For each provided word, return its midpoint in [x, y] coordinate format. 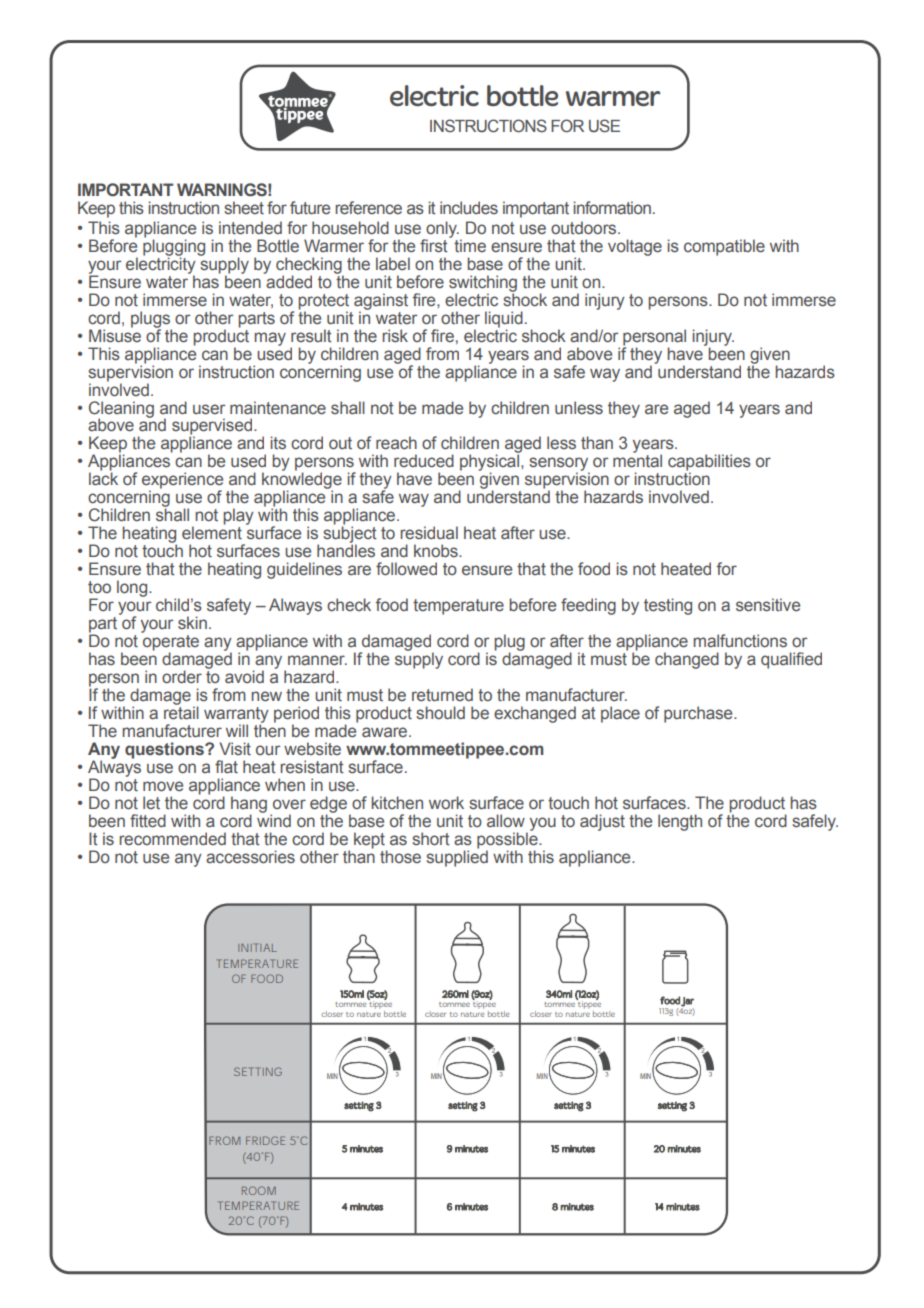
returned [442, 695]
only [441, 230]
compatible [724, 247]
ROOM [259, 1190]
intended [250, 228]
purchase [699, 714]
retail [181, 712]
